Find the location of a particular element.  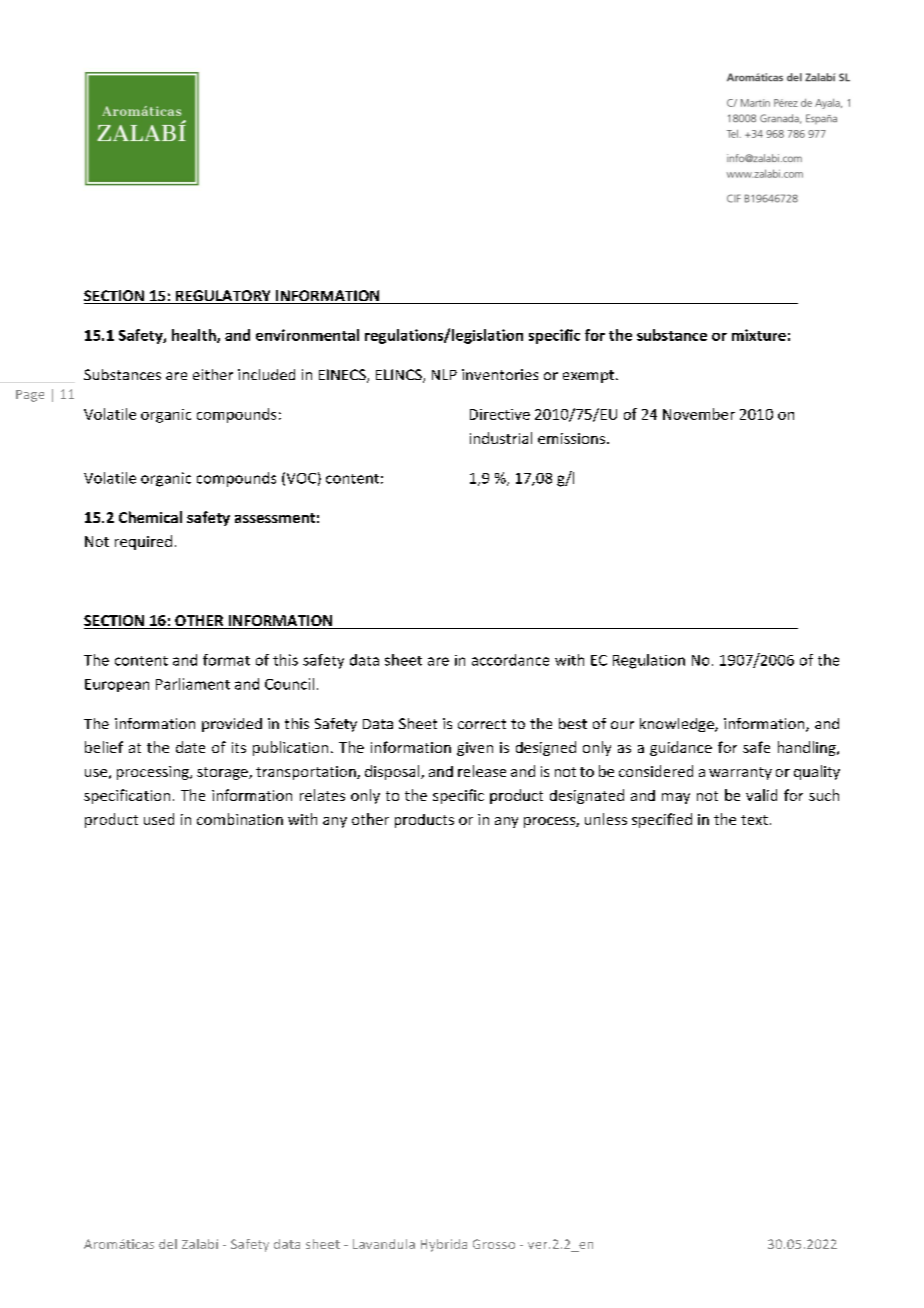

NLP is located at coordinates (444, 374).
